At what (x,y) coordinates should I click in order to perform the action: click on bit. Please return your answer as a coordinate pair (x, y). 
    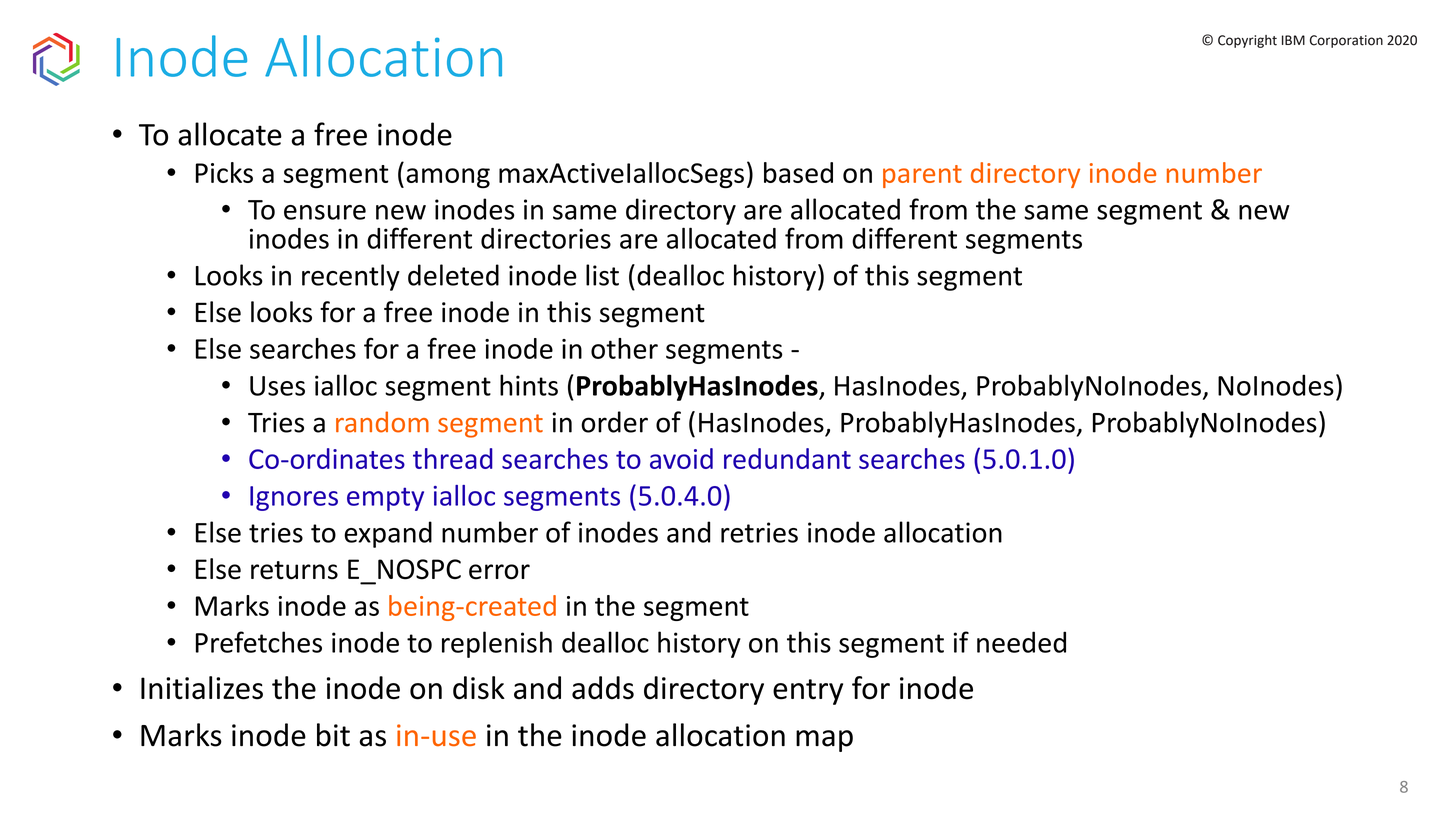
    Looking at the image, I should click on (333, 735).
